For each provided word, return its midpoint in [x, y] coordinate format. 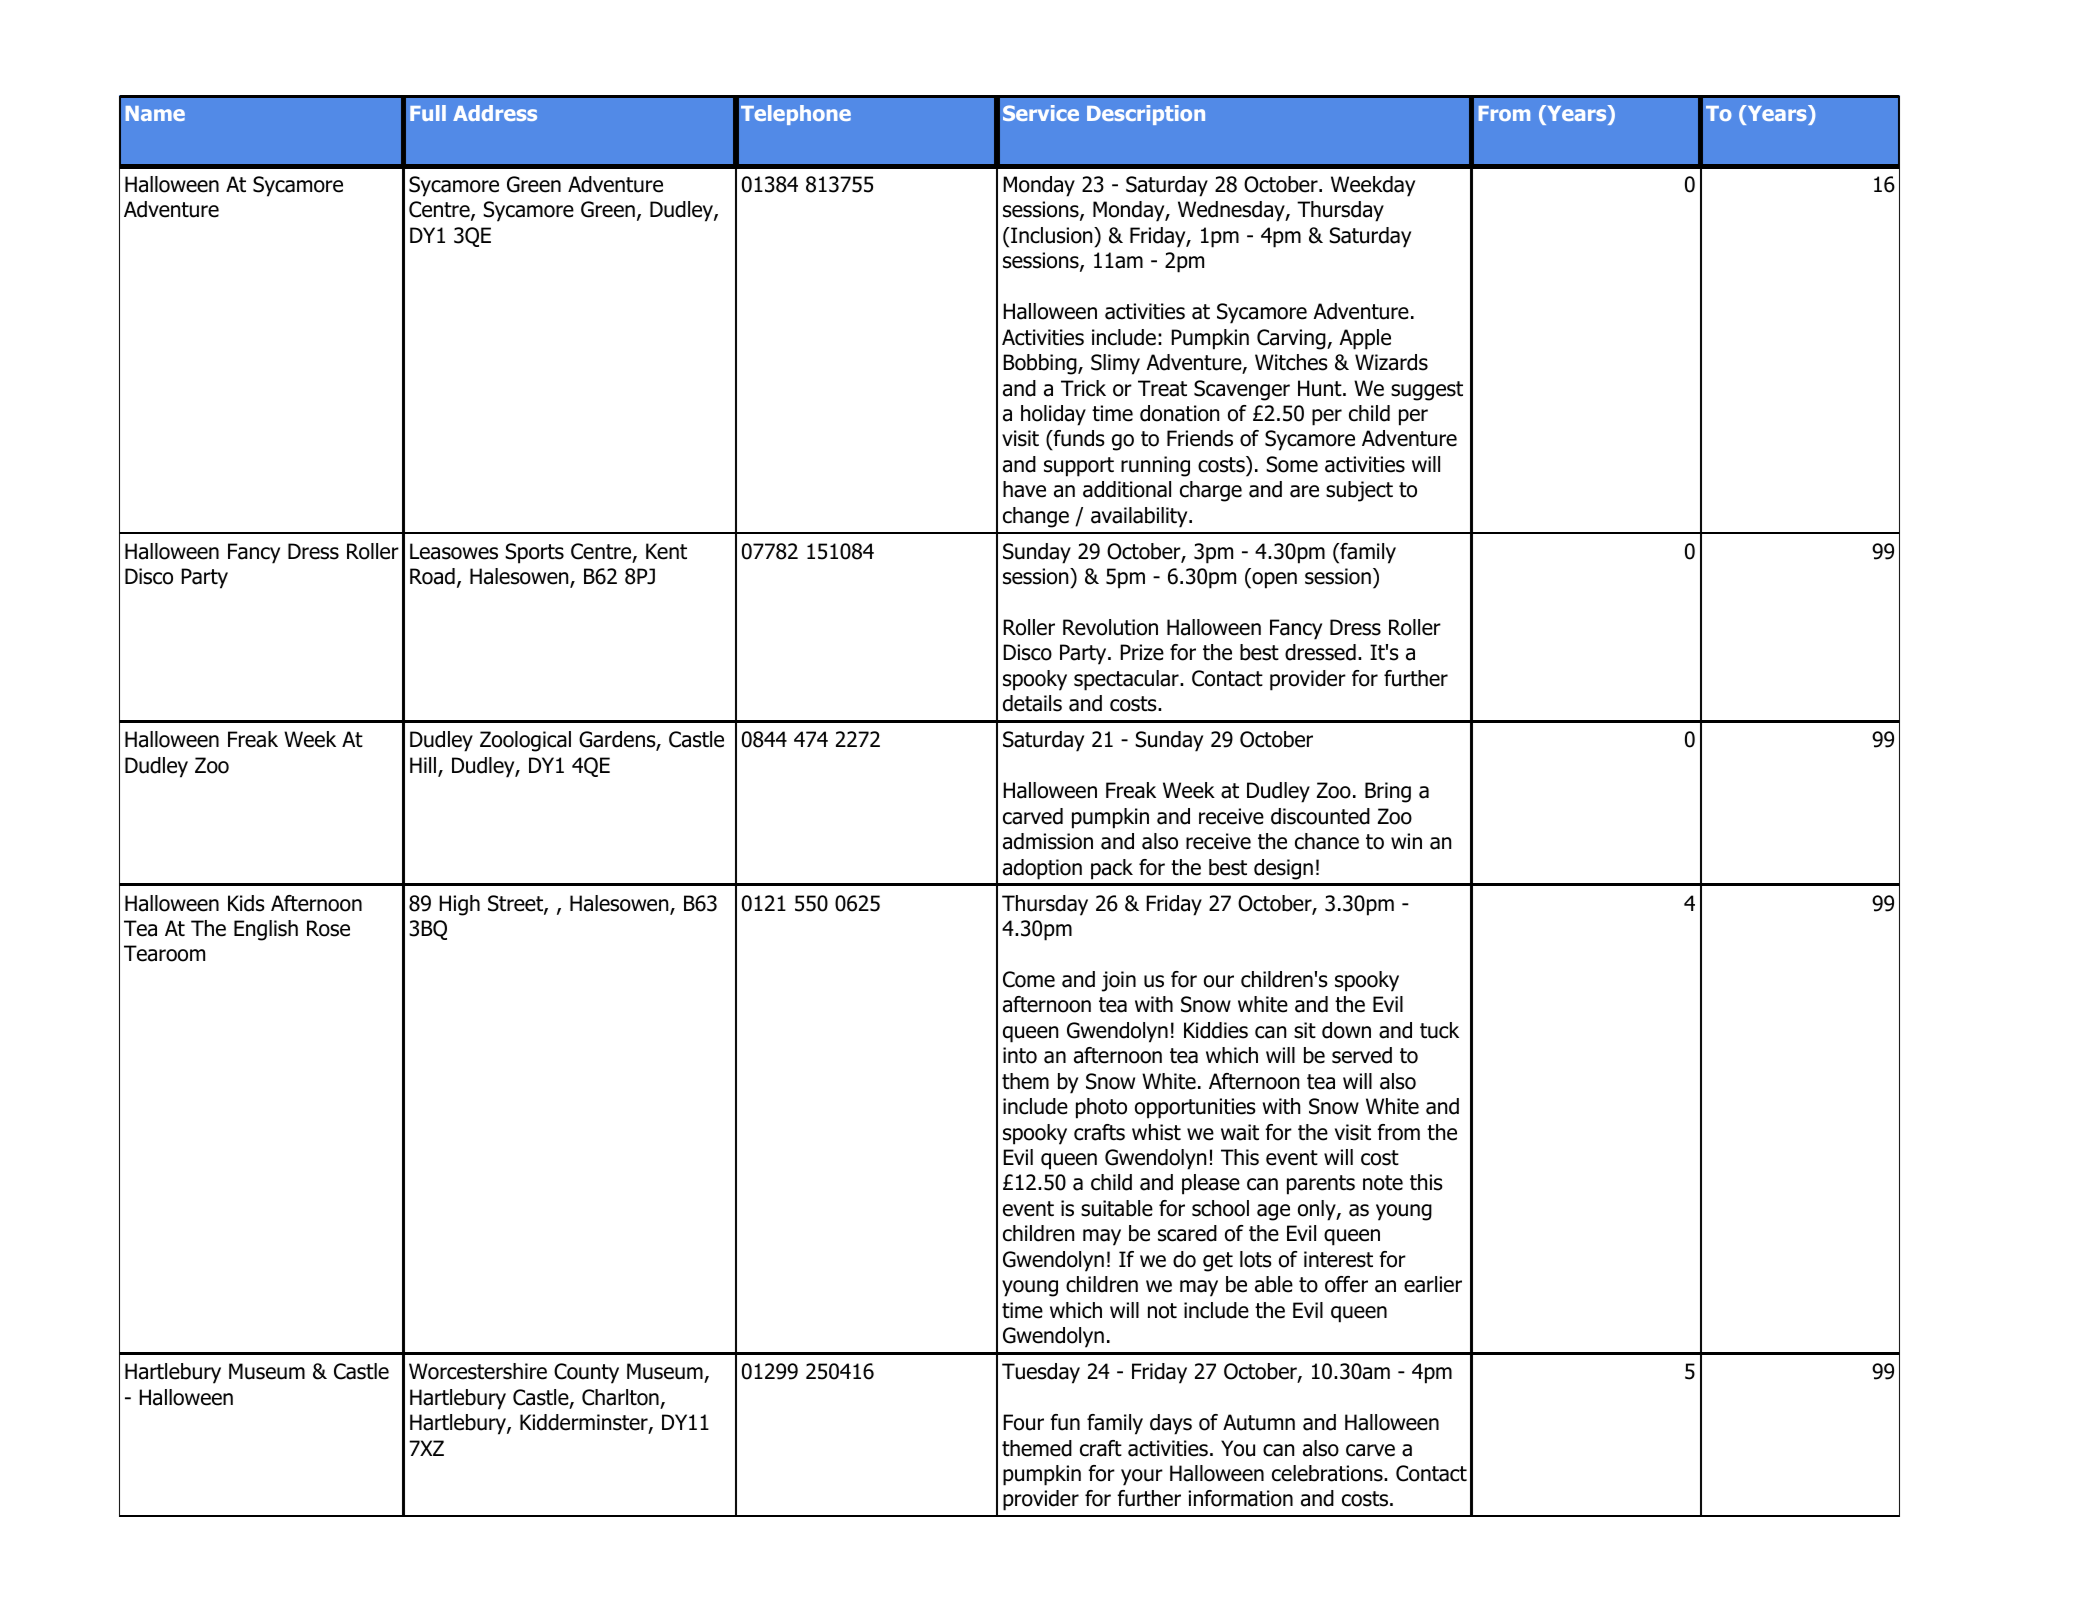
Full [428, 113]
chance [1327, 841]
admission [1048, 841]
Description [1146, 115]
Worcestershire [478, 1371]
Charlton [620, 1397]
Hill [424, 766]
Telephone [796, 115]
